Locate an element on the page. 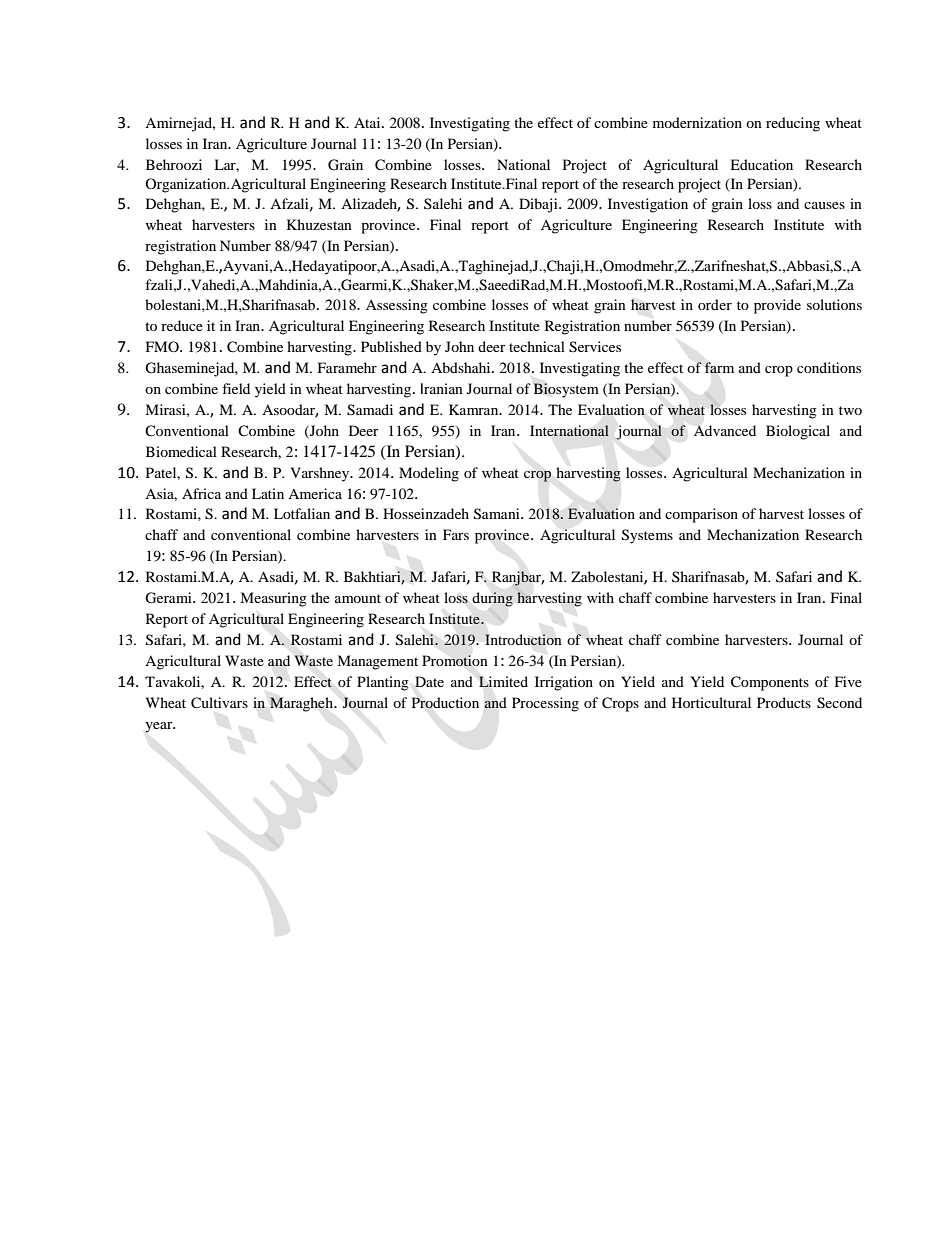  Investigation is located at coordinates (648, 205).
